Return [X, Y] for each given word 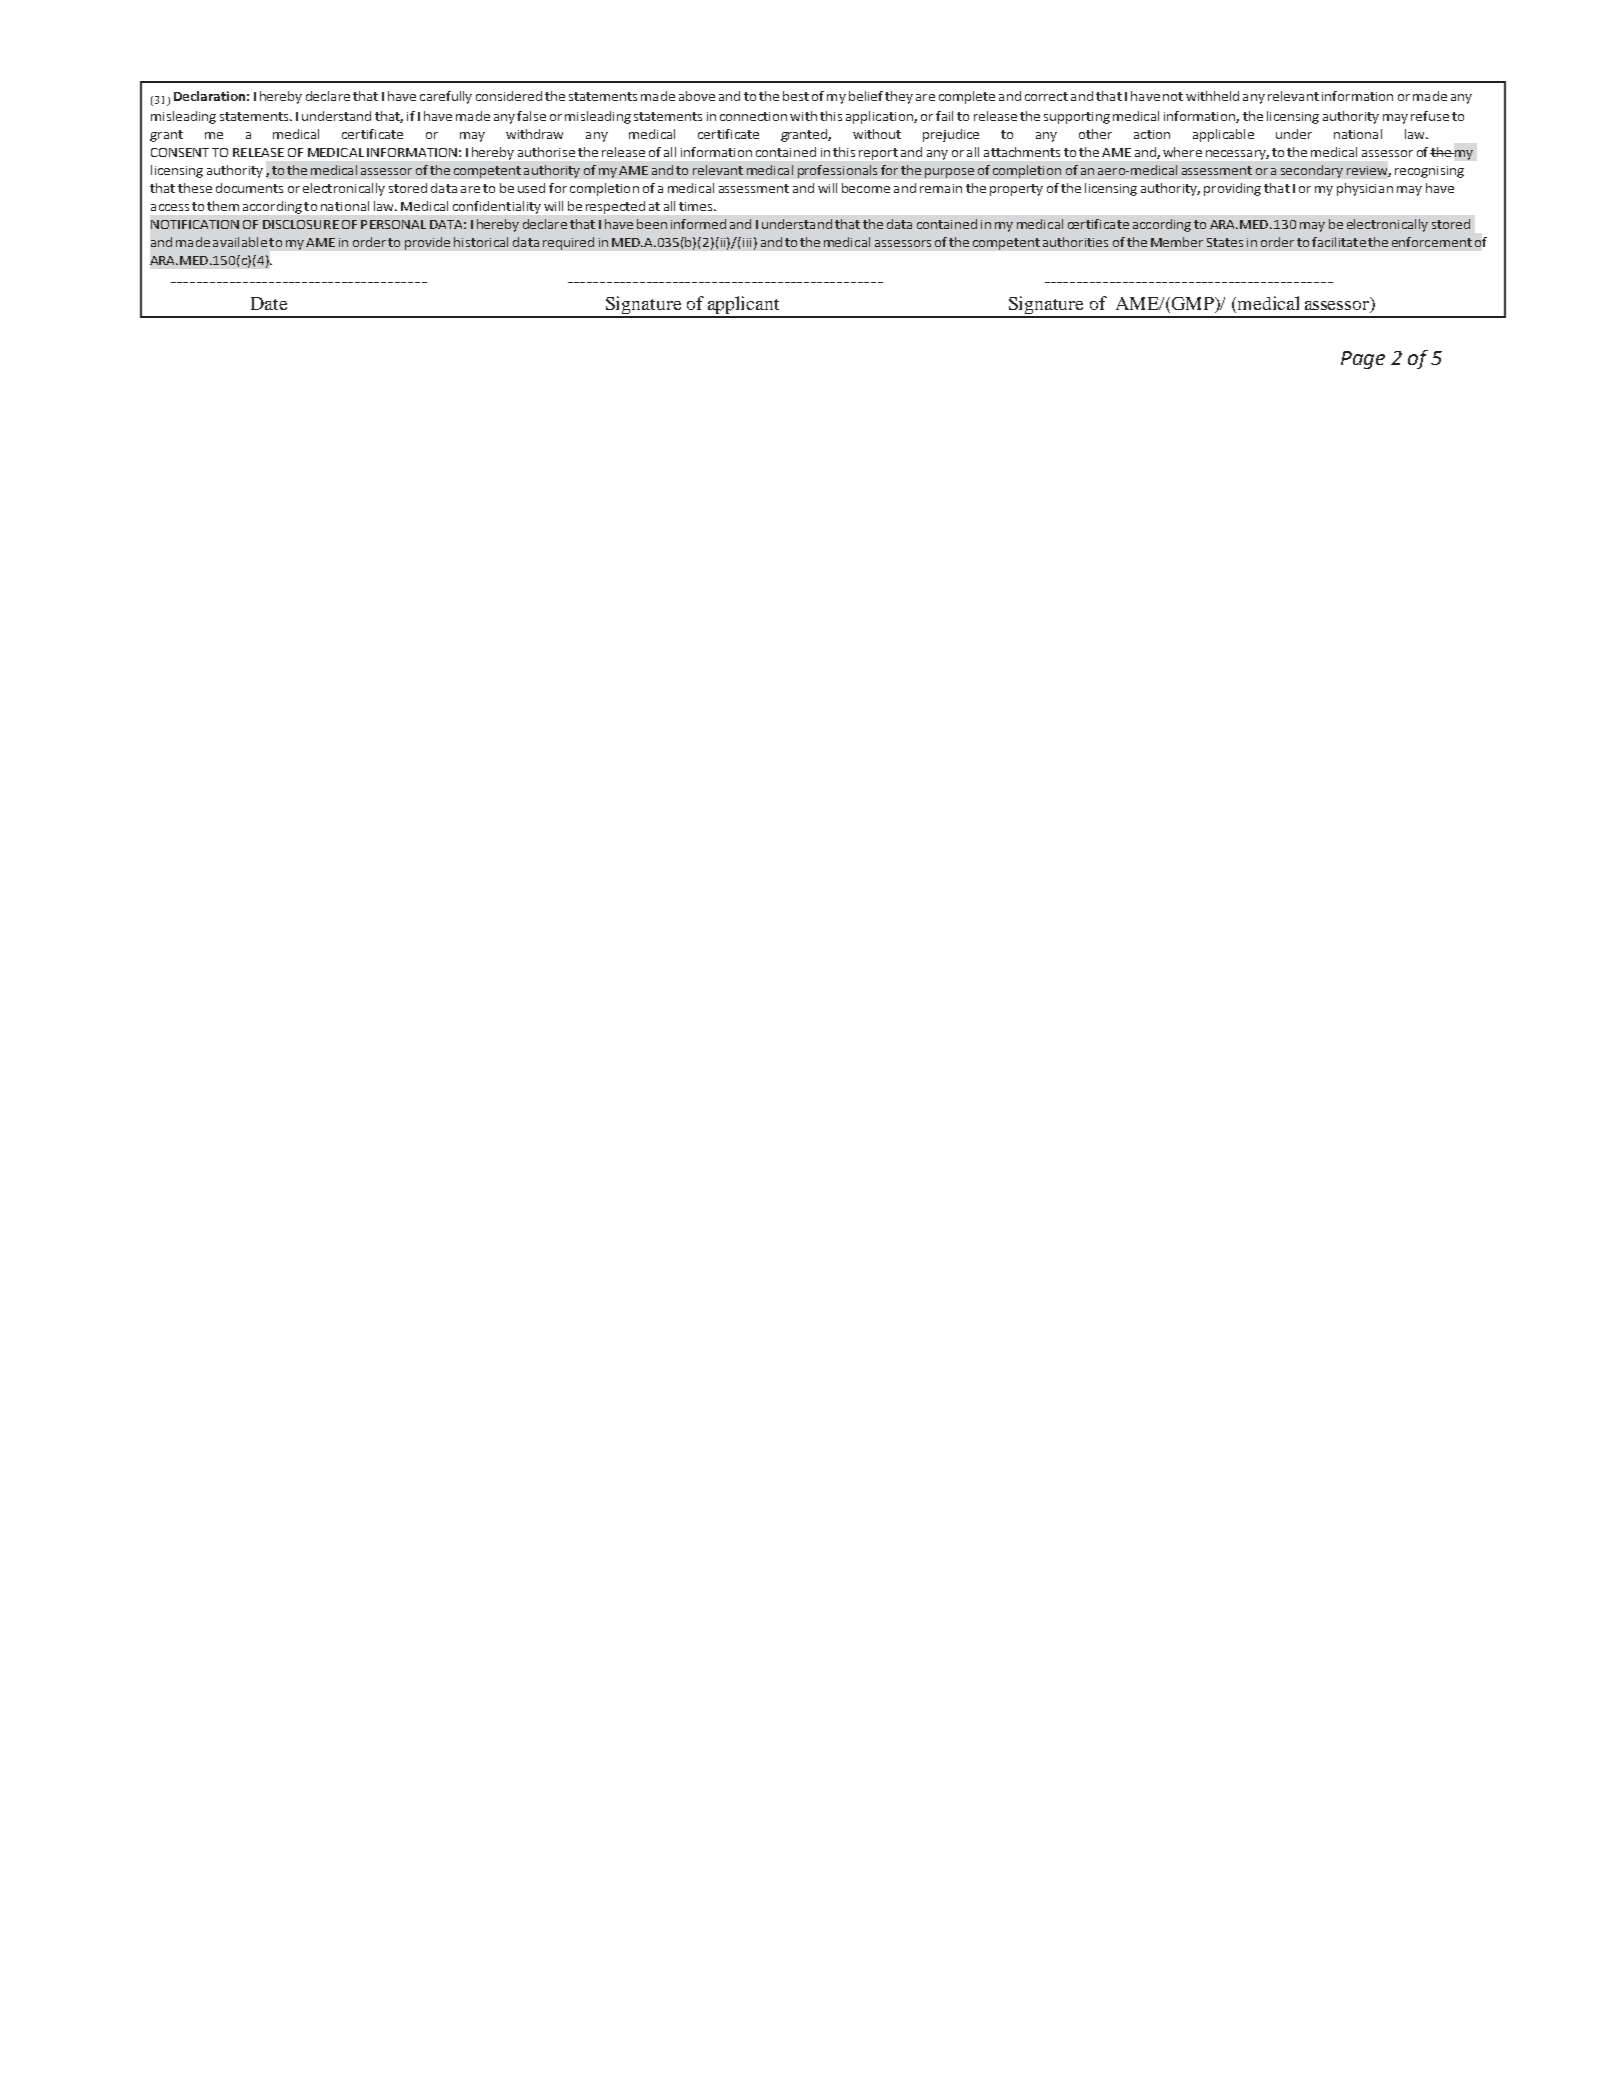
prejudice [951, 135]
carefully [446, 97]
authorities [1075, 242]
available [240, 242]
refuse [1430, 116]
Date [269, 303]
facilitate [1339, 242]
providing [1232, 189]
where [1182, 152]
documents [249, 188]
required [568, 243]
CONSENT [180, 152]
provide [427, 243]
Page [1363, 360]
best [796, 96]
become [866, 188]
